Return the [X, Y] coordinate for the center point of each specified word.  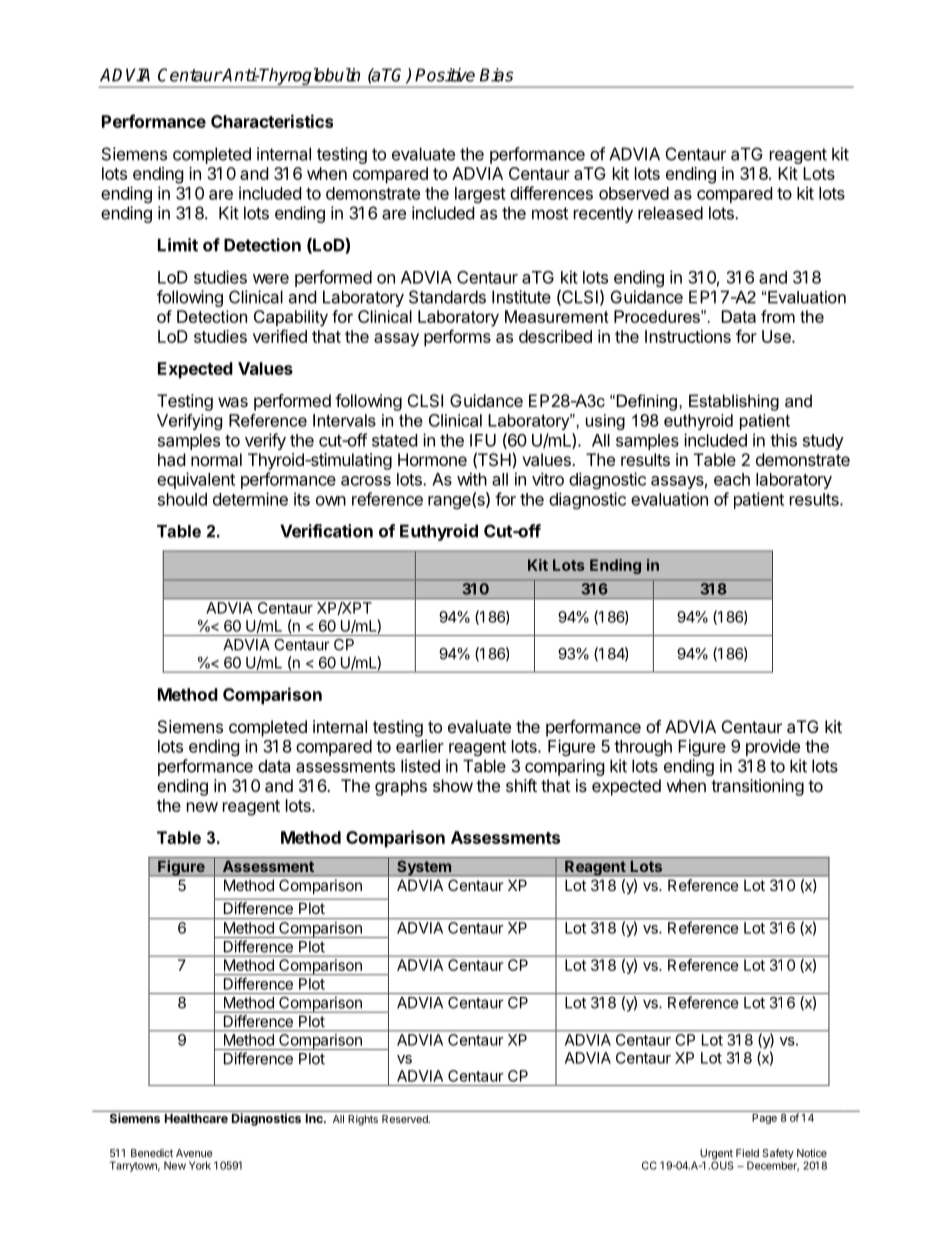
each [732, 479]
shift [521, 785]
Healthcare [196, 1118]
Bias [496, 75]
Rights [363, 1120]
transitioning [757, 787]
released [670, 213]
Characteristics [272, 121]
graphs [401, 787]
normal [216, 459]
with [472, 479]
